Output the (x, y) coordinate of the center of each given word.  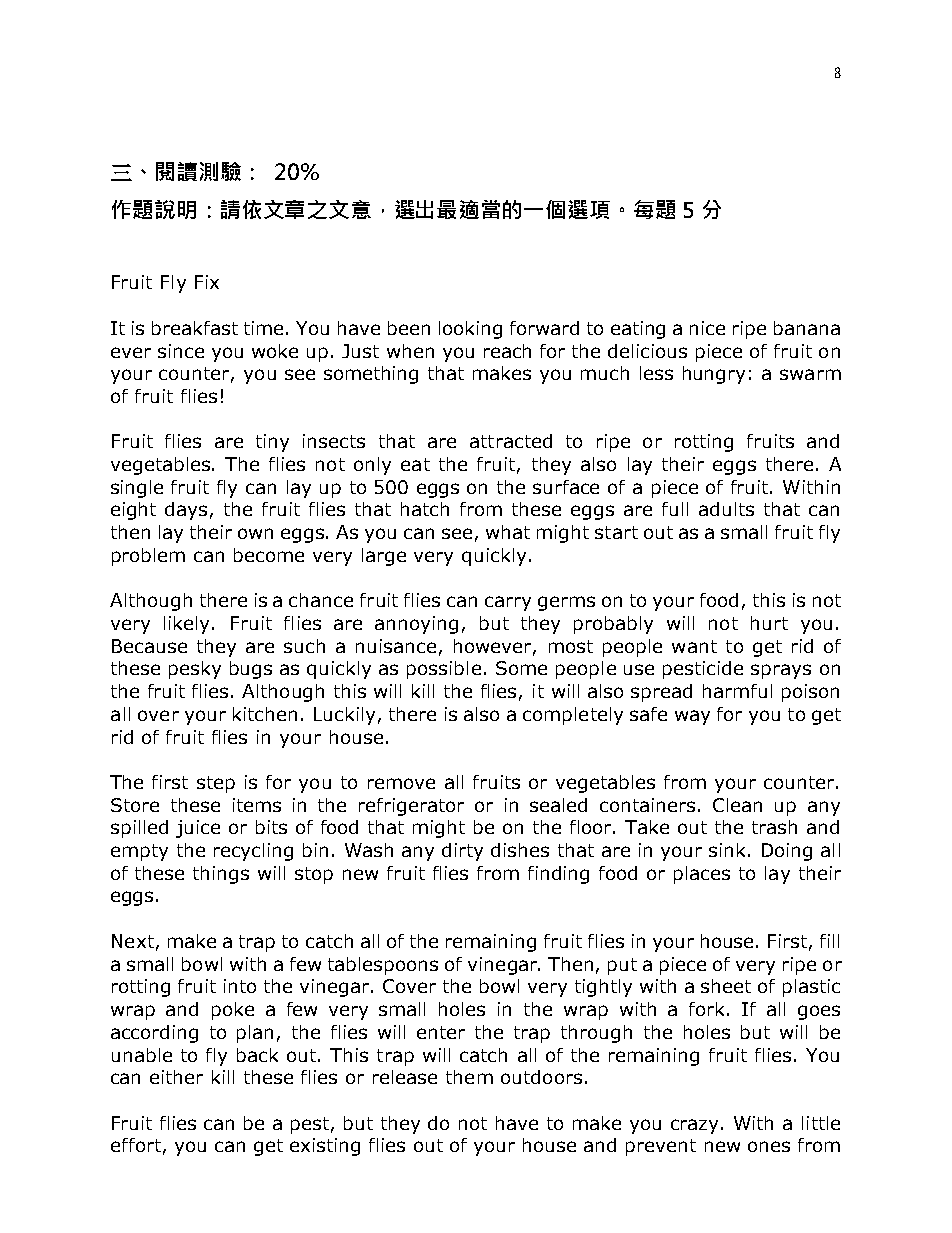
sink (729, 850)
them (469, 1077)
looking (470, 330)
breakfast (195, 328)
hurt (769, 623)
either (176, 1077)
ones (769, 1146)
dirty (462, 852)
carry (508, 603)
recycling (253, 852)
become (269, 555)
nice (707, 328)
